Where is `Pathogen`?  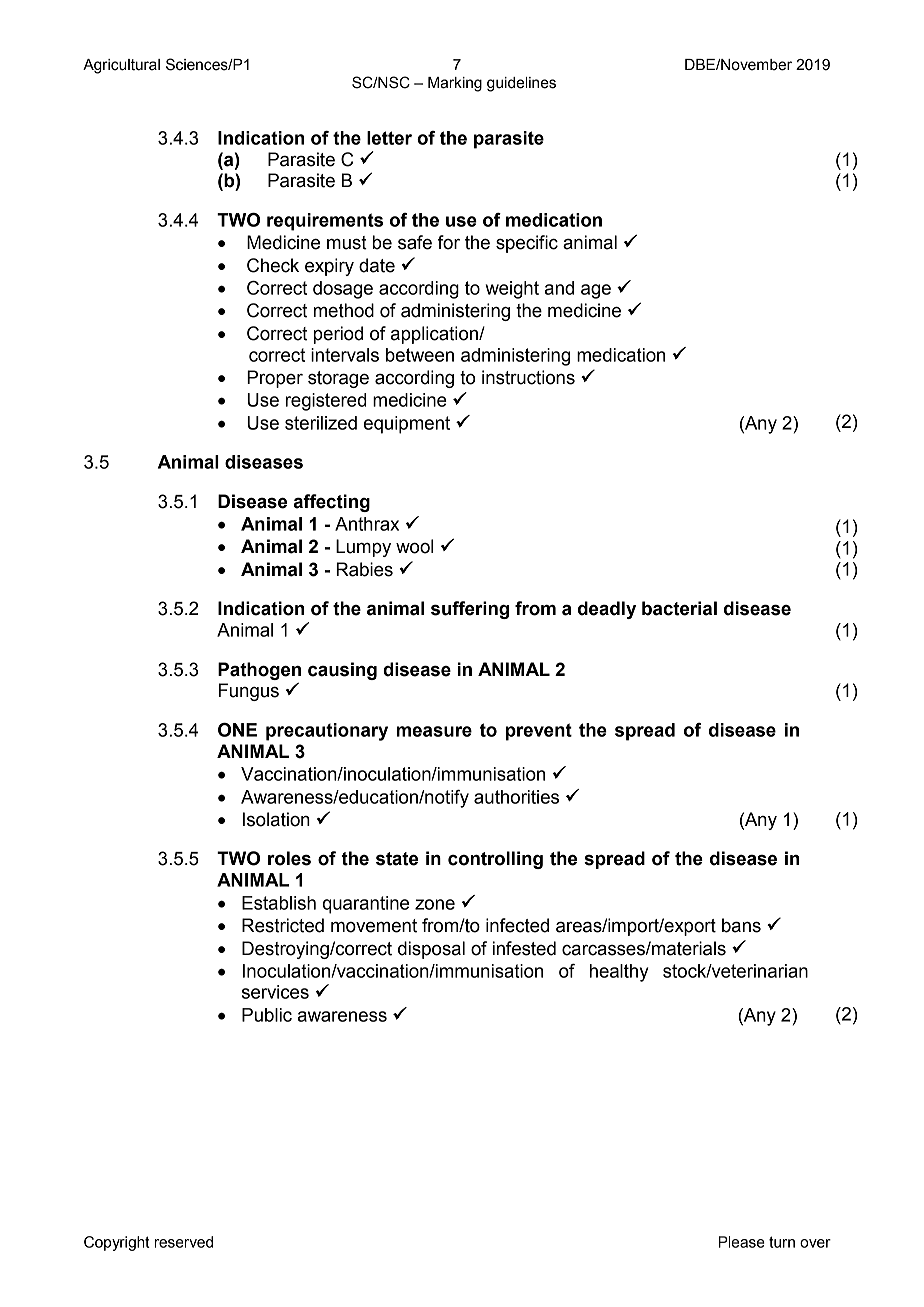
Pathogen is located at coordinates (259, 671).
